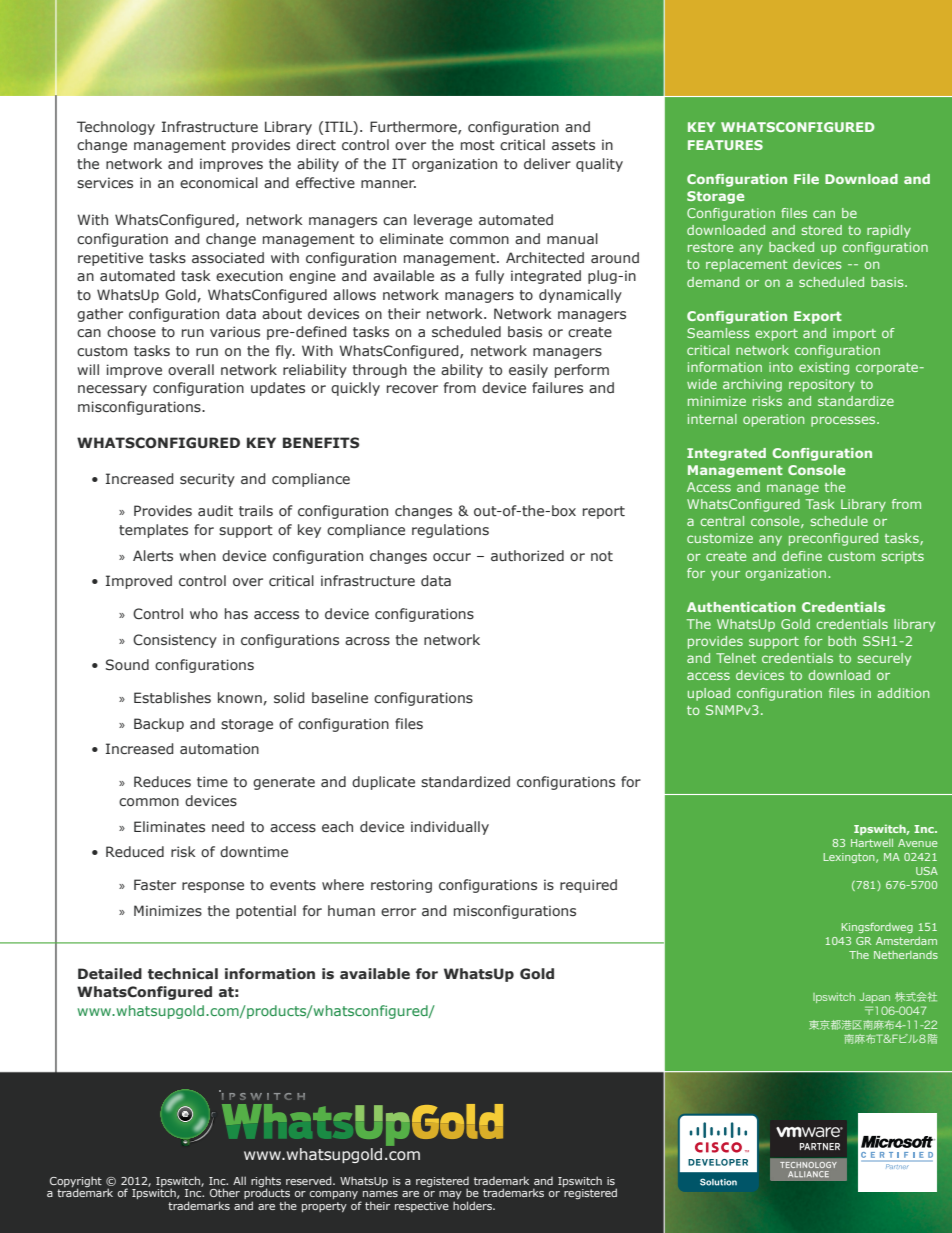 The image size is (952, 1233). What do you see at coordinates (906, 941) in the screenshot?
I see `Amsterdam` at bounding box center [906, 941].
